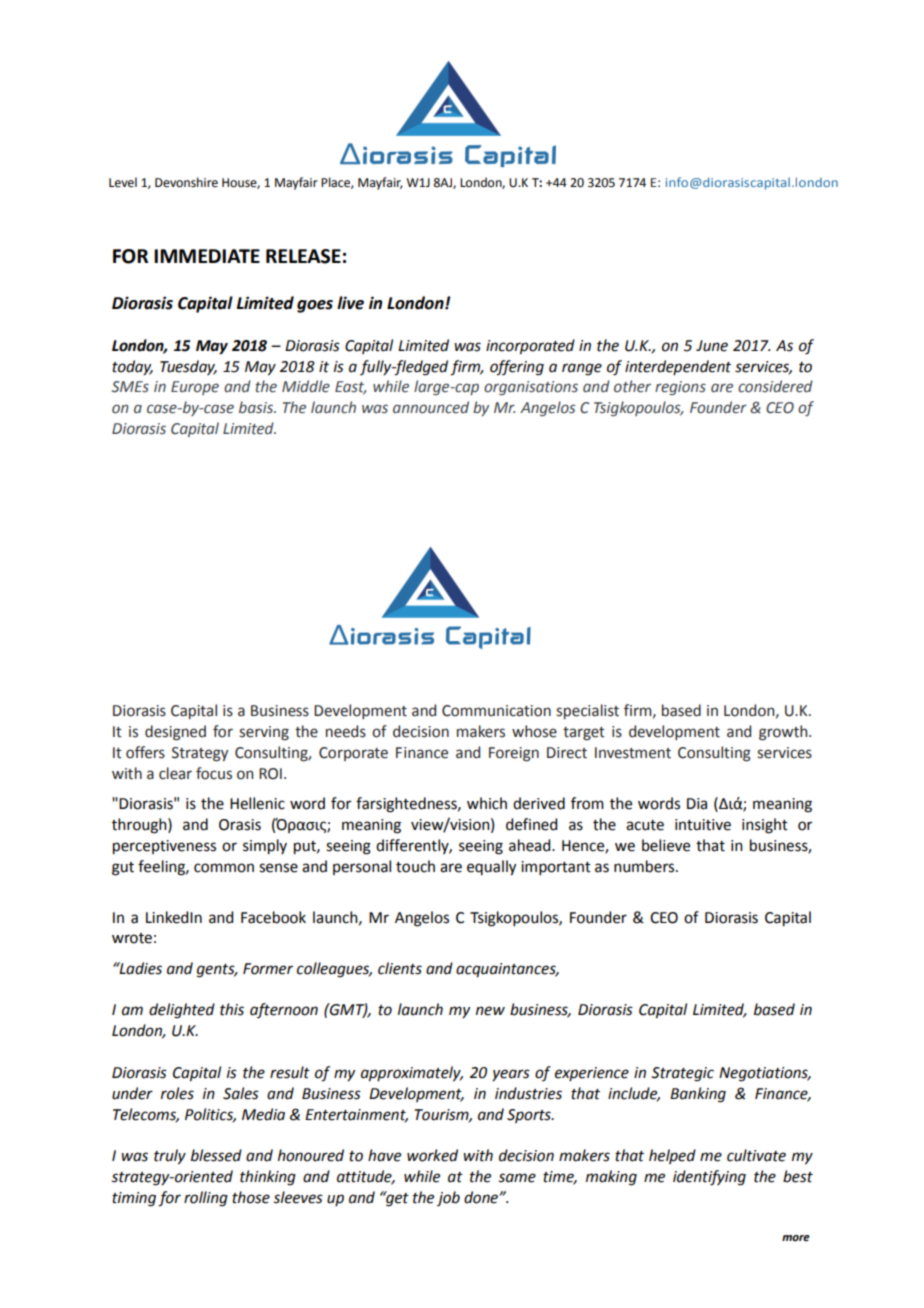  I want to click on regions, so click(680, 388).
